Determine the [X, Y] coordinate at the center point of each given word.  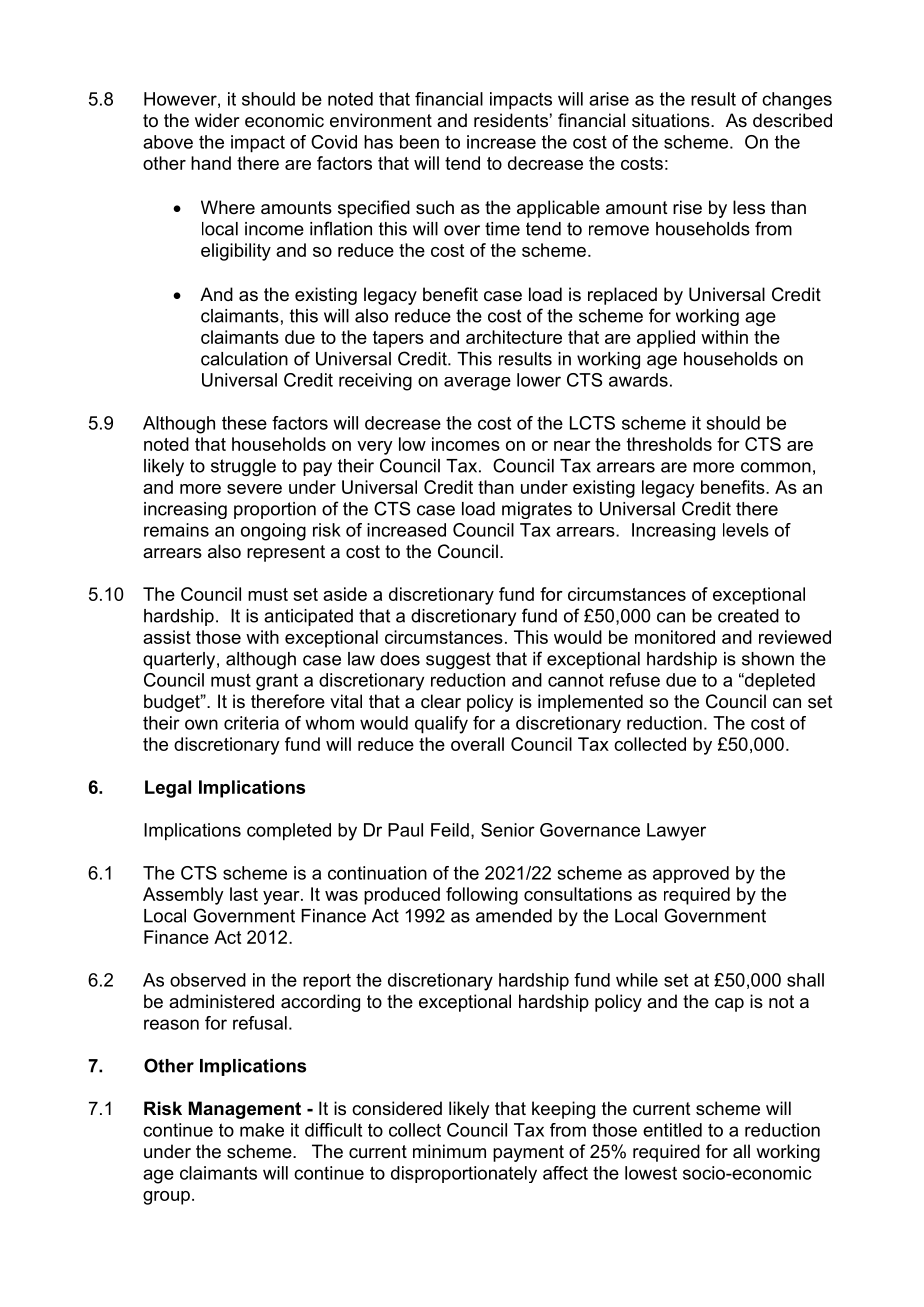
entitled [672, 1130]
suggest [458, 660]
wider [217, 120]
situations [672, 120]
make [262, 1130]
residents [511, 120]
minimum [449, 1151]
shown [768, 659]
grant [277, 682]
